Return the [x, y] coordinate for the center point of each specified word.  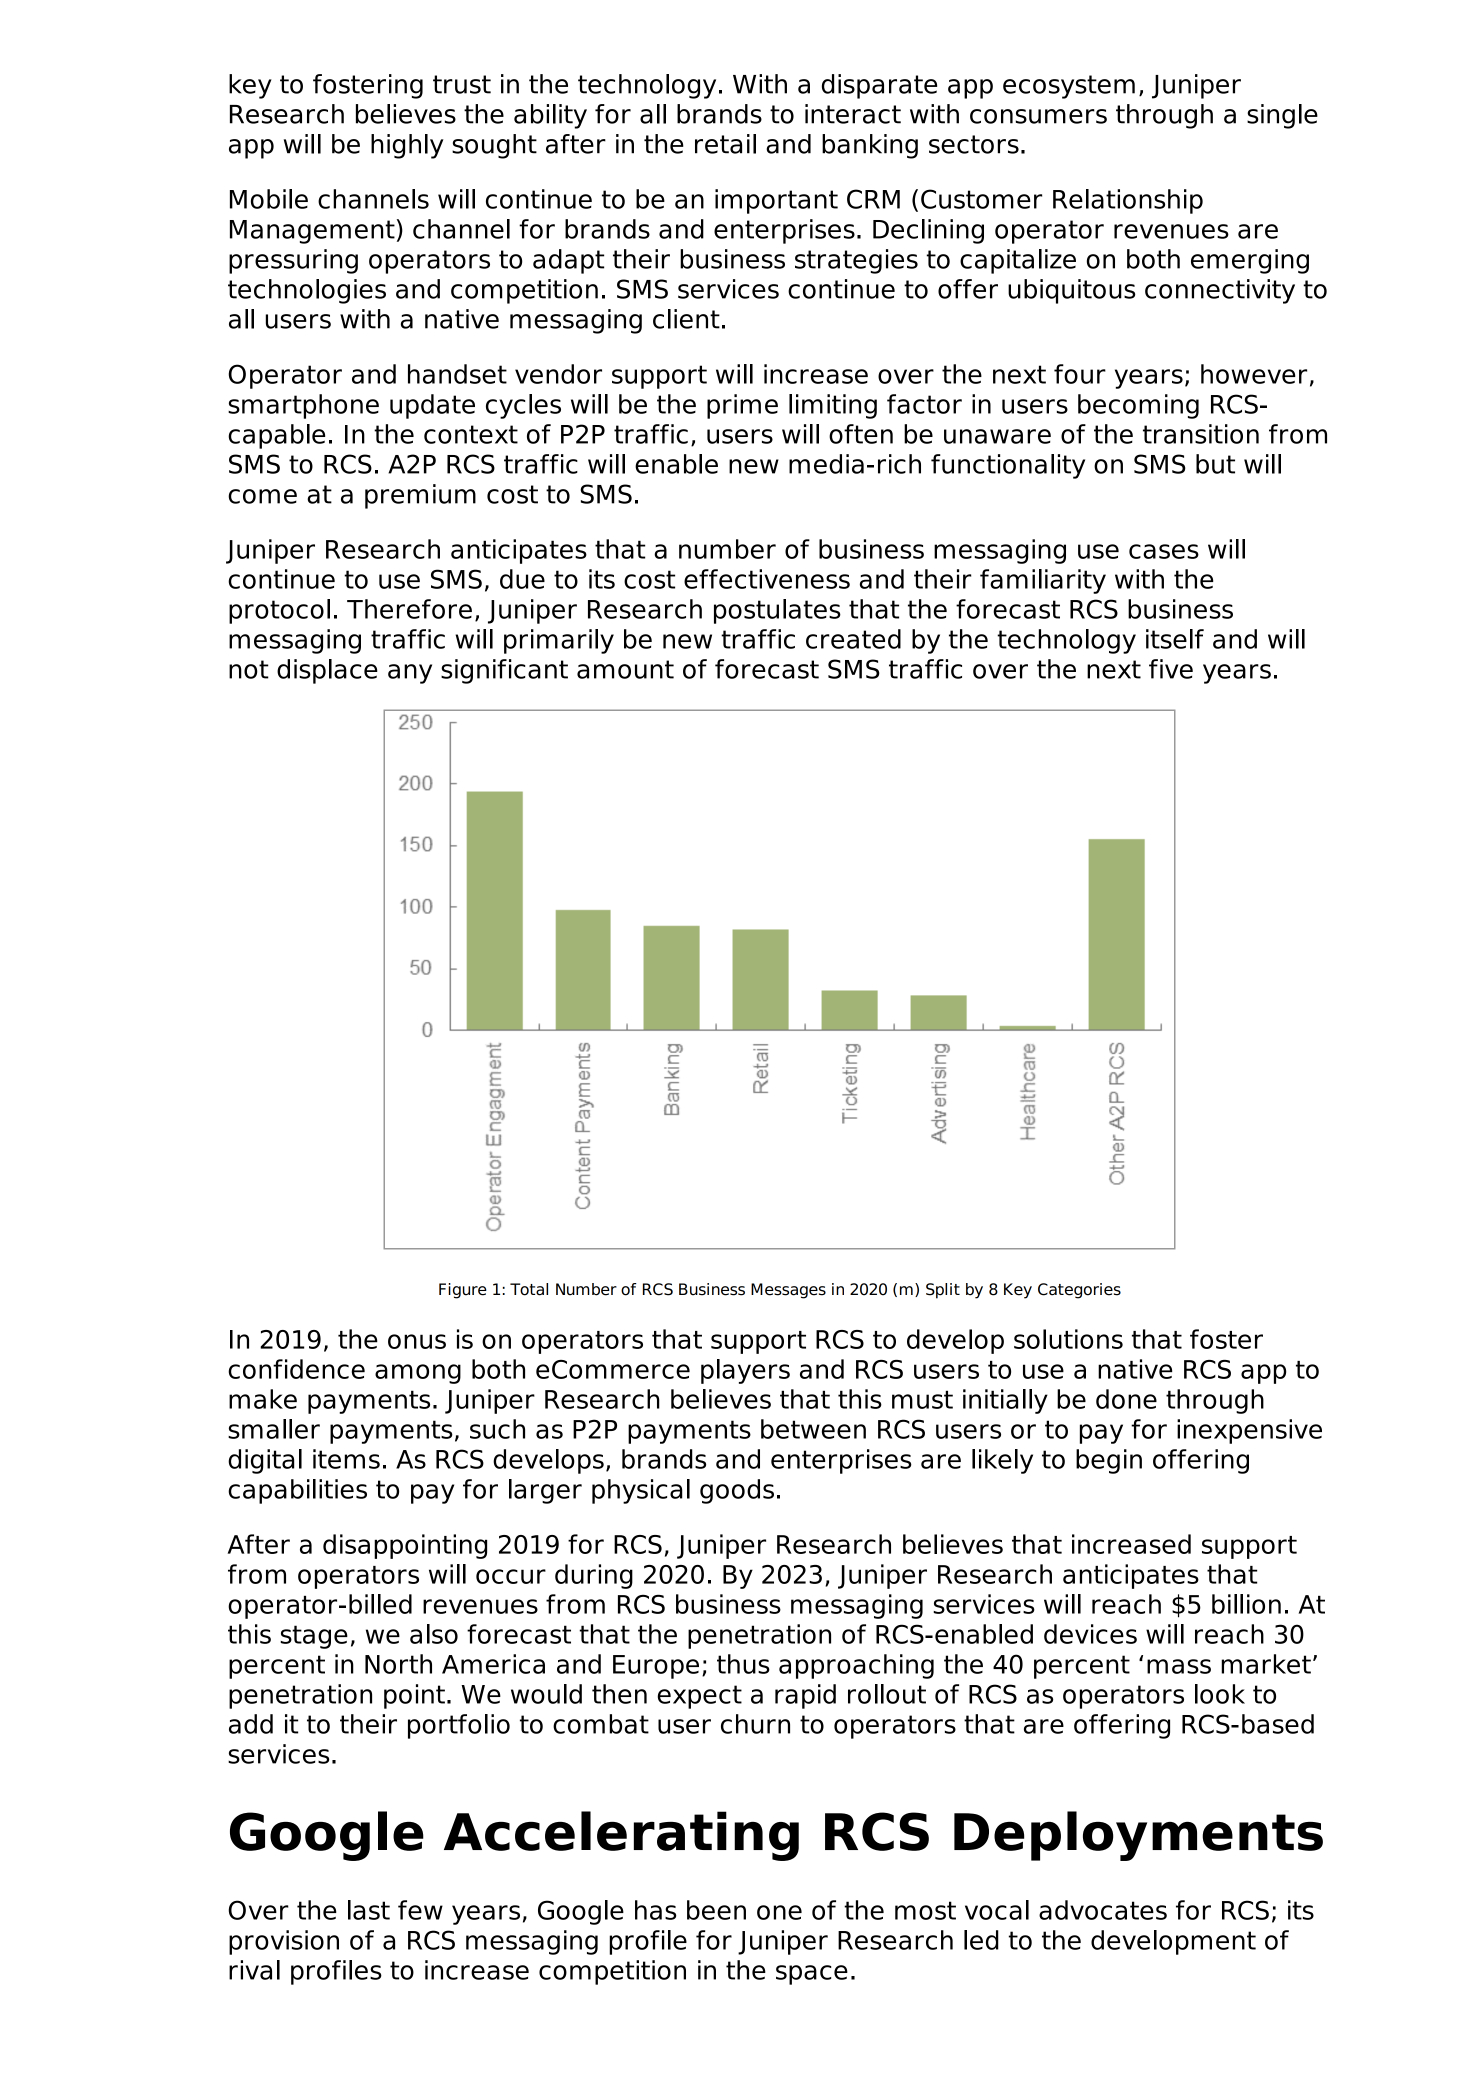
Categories [1079, 1291]
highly [407, 146]
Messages [788, 1291]
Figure [463, 1291]
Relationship [1128, 201]
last [369, 1910]
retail [725, 144]
